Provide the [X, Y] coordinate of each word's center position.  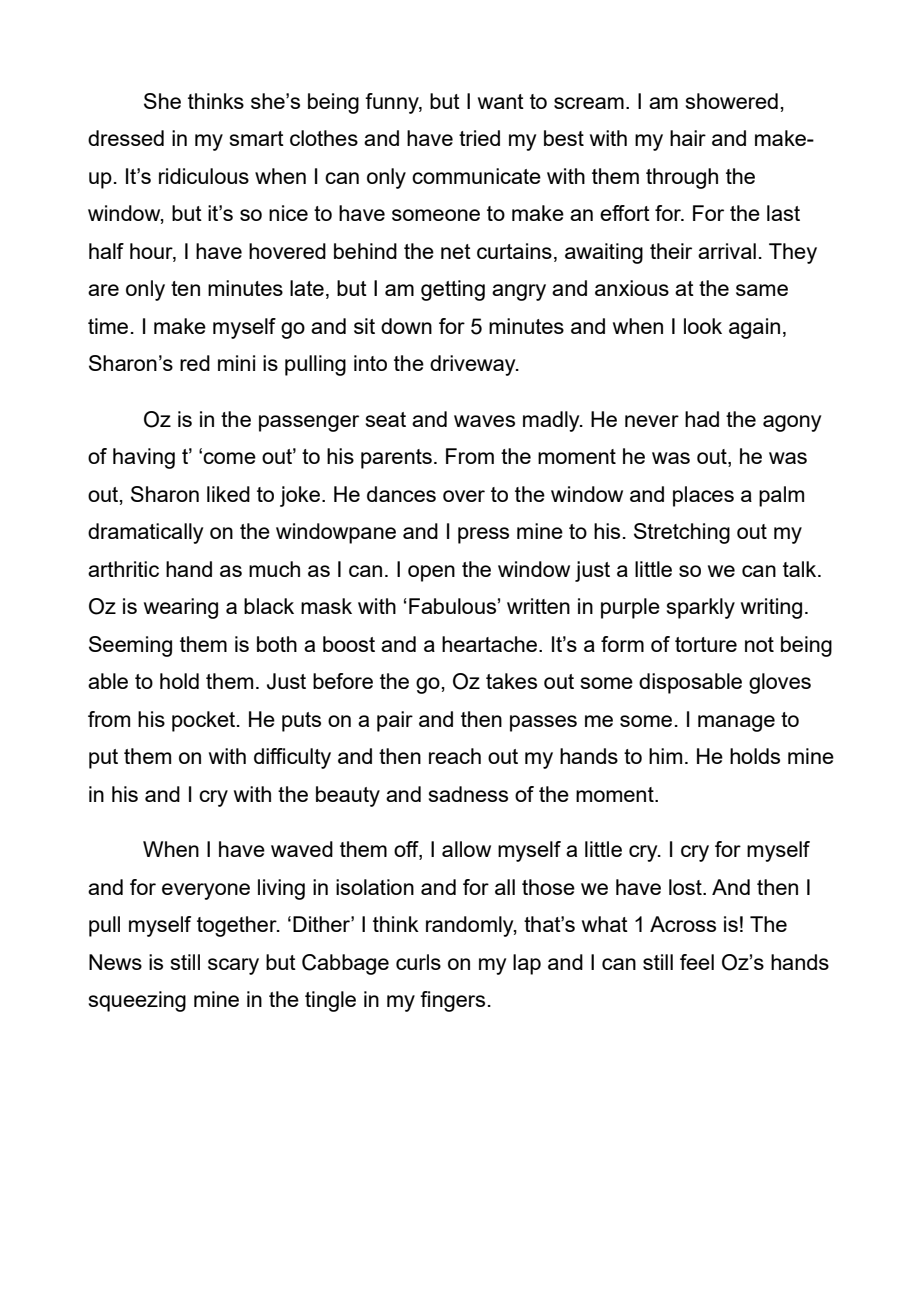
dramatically [145, 533]
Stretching [682, 533]
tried [479, 138]
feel [697, 962]
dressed [126, 138]
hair [688, 138]
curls [418, 962]
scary [233, 966]
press [483, 535]
